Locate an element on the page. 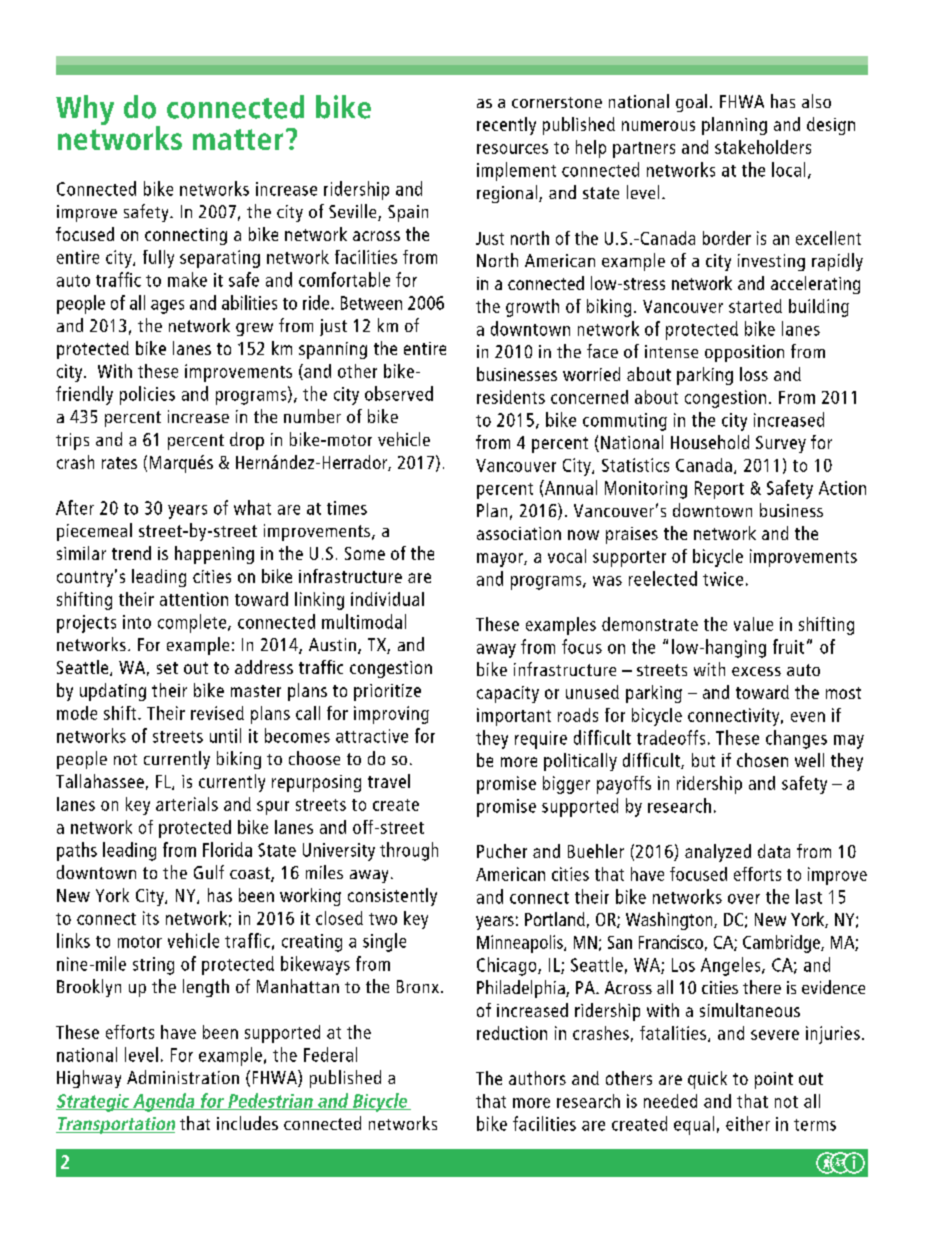  Administration is located at coordinates (183, 1077).
